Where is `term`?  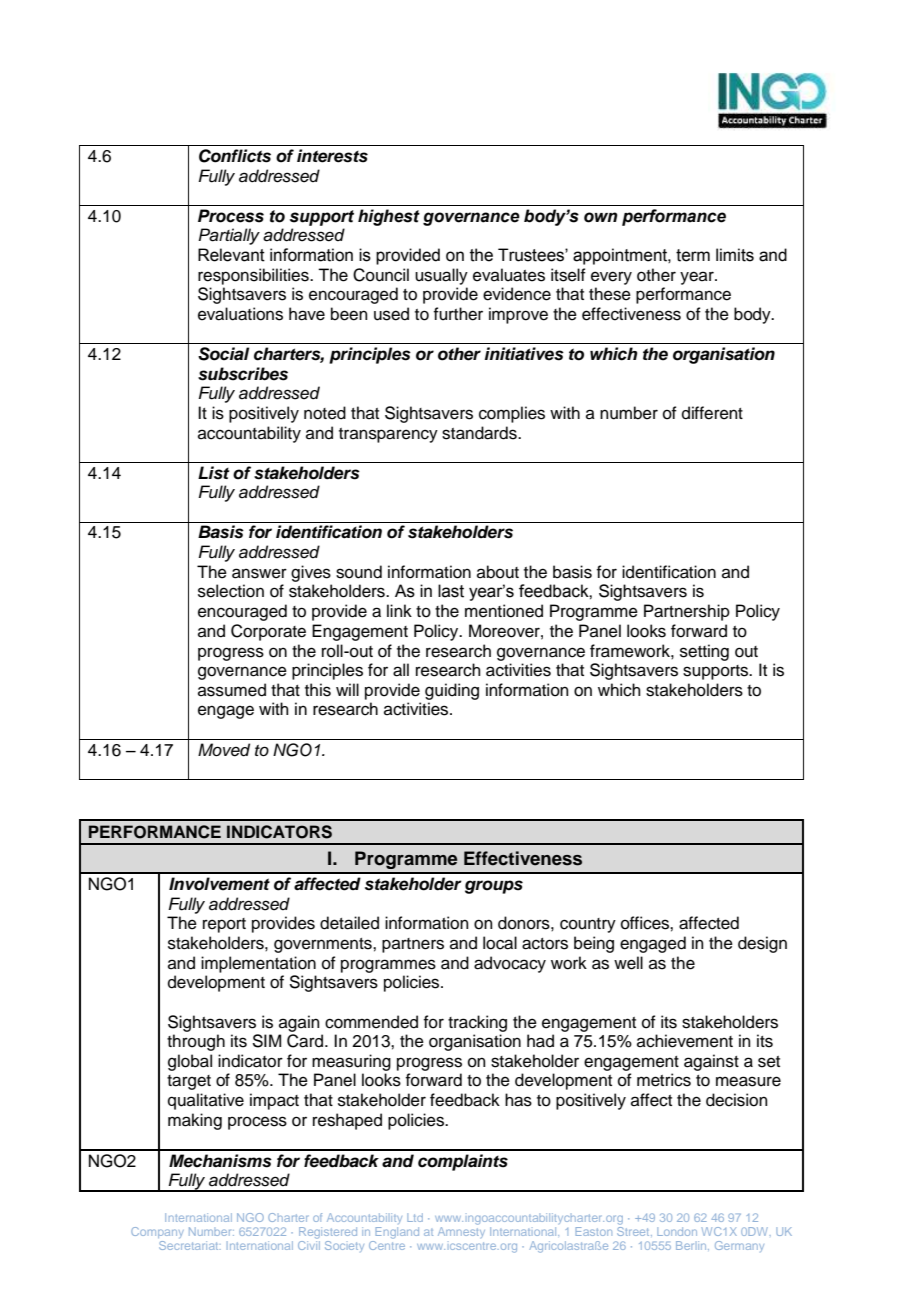
term is located at coordinates (693, 255).
